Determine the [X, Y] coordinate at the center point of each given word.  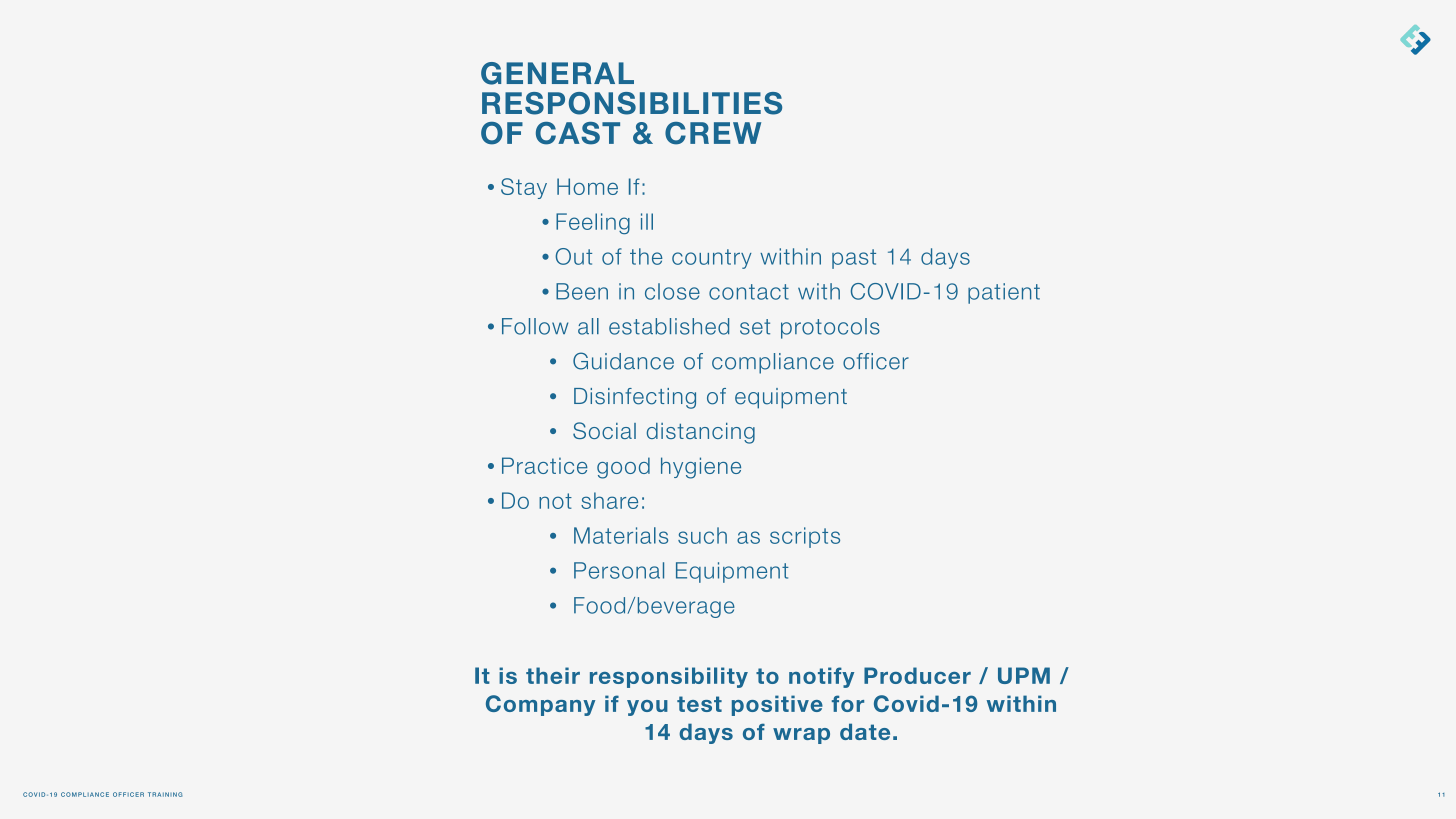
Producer [917, 675]
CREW [713, 133]
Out [573, 256]
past [854, 259]
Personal [619, 570]
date [865, 731]
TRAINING [165, 794]
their [553, 675]
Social [604, 430]
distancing [701, 433]
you [647, 708]
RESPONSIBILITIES [632, 103]
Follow [535, 326]
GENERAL [557, 73]
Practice [545, 465]
